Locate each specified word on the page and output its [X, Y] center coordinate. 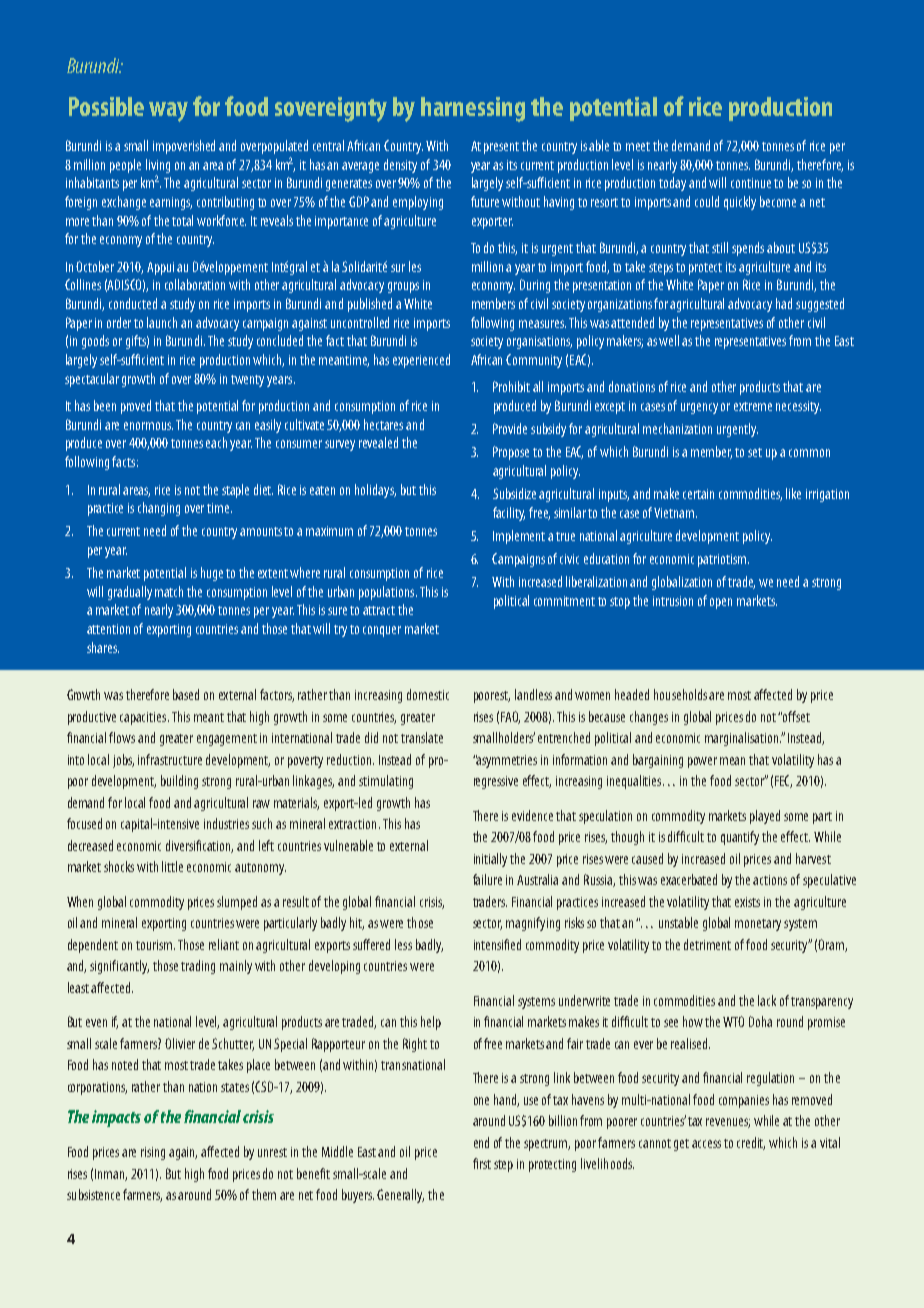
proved [136, 407]
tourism [155, 945]
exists [747, 902]
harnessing [473, 109]
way [168, 112]
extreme [753, 406]
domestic [428, 694]
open [721, 603]
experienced [421, 361]
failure [487, 879]
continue [751, 183]
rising [153, 1153]
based [186, 694]
